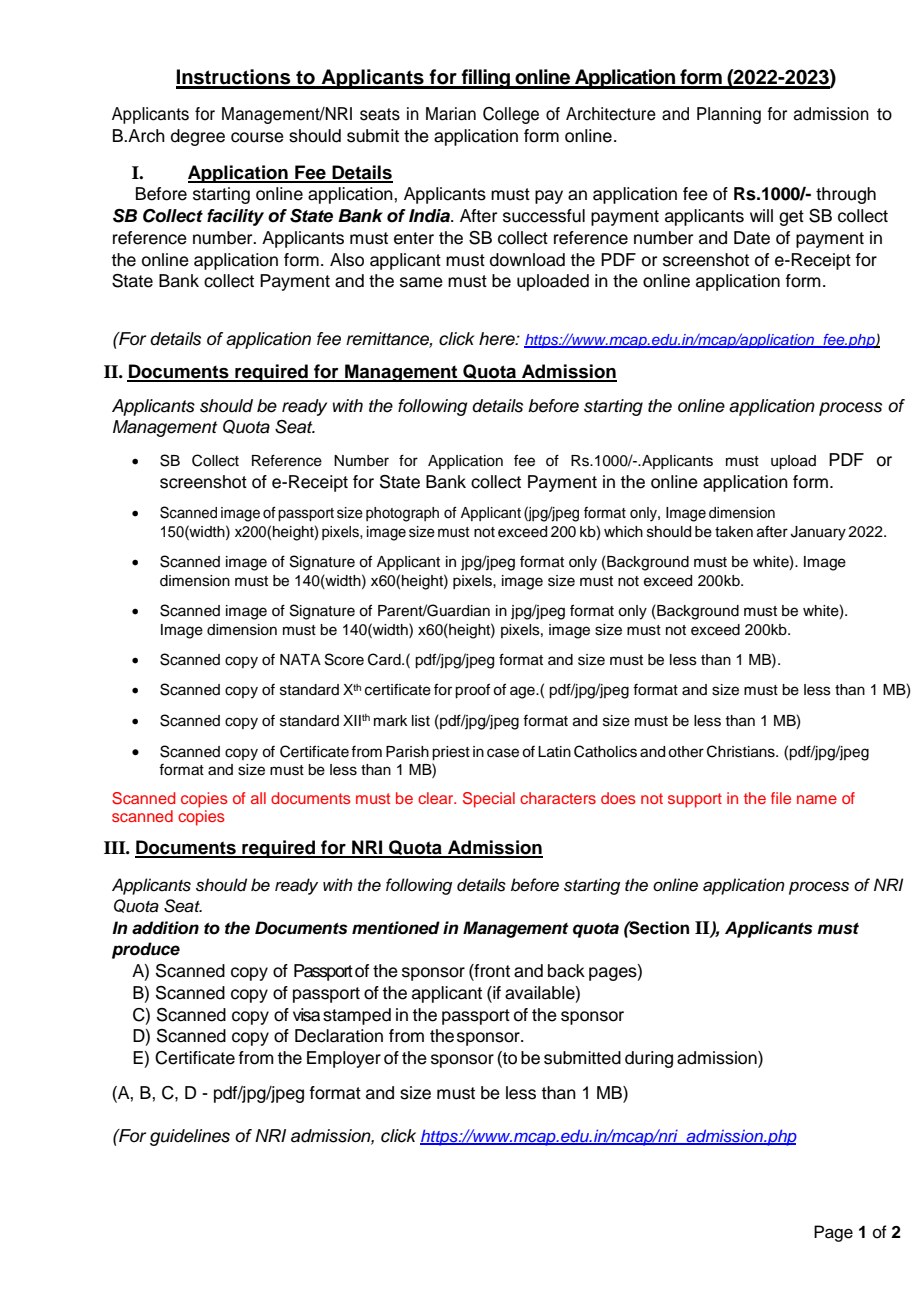 The width and height of the page is (924, 1307). I want to click on Special, so click(489, 800).
